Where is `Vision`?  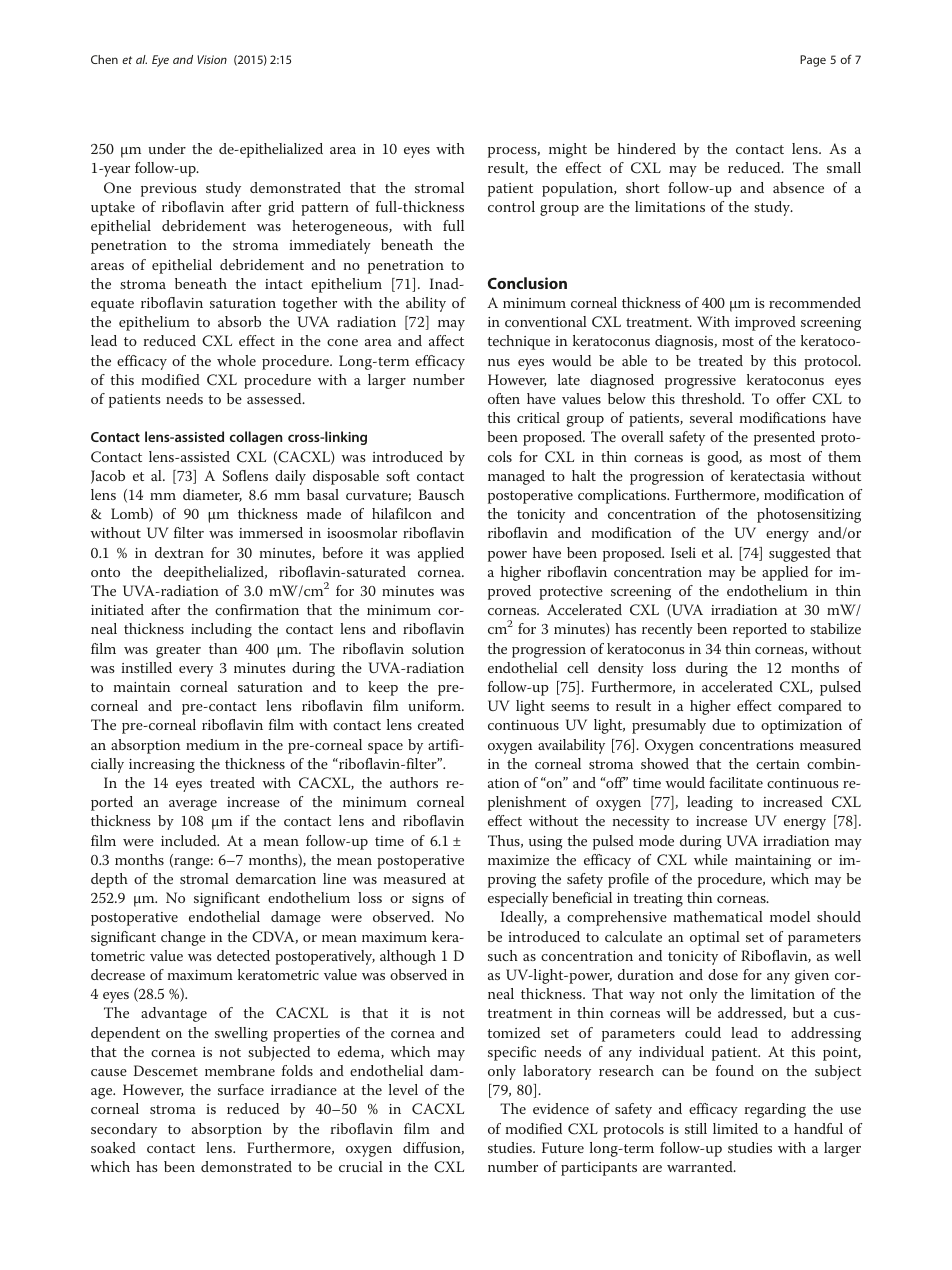
Vision is located at coordinates (212, 59).
